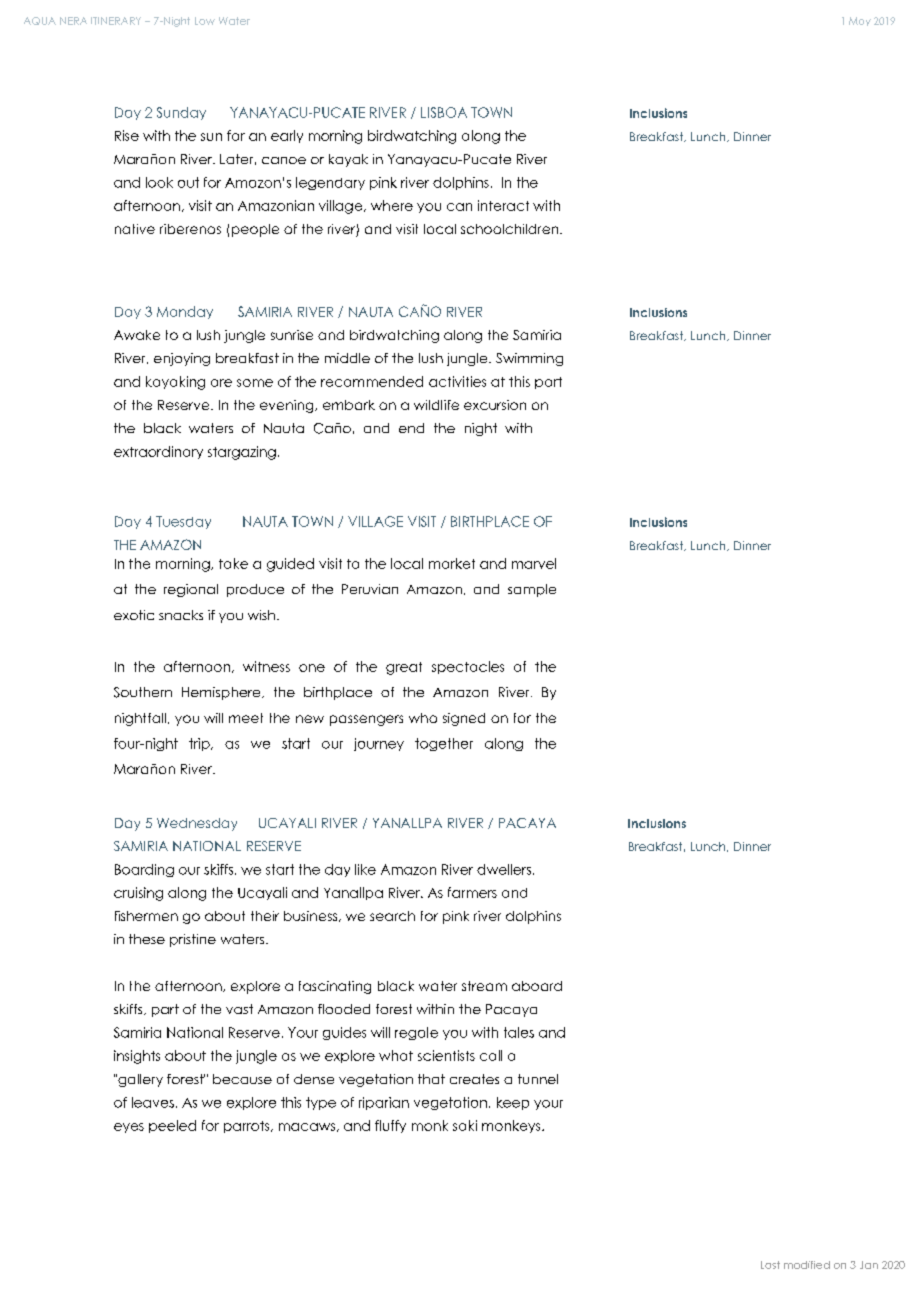 This screenshot has height=1308, width=924. I want to click on eyes, so click(129, 1128).
